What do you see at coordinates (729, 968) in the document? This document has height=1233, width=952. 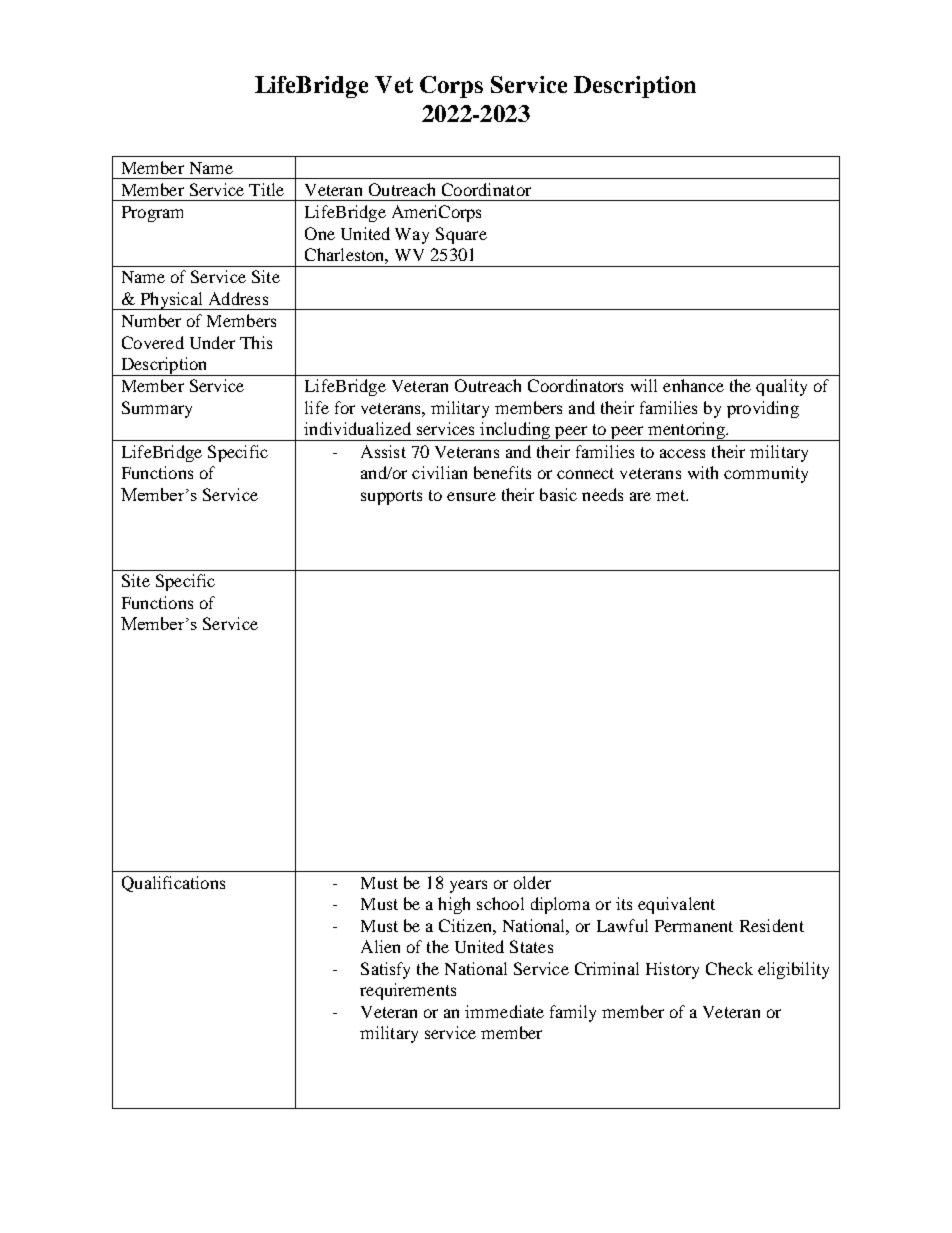 I see `Check` at bounding box center [729, 968].
